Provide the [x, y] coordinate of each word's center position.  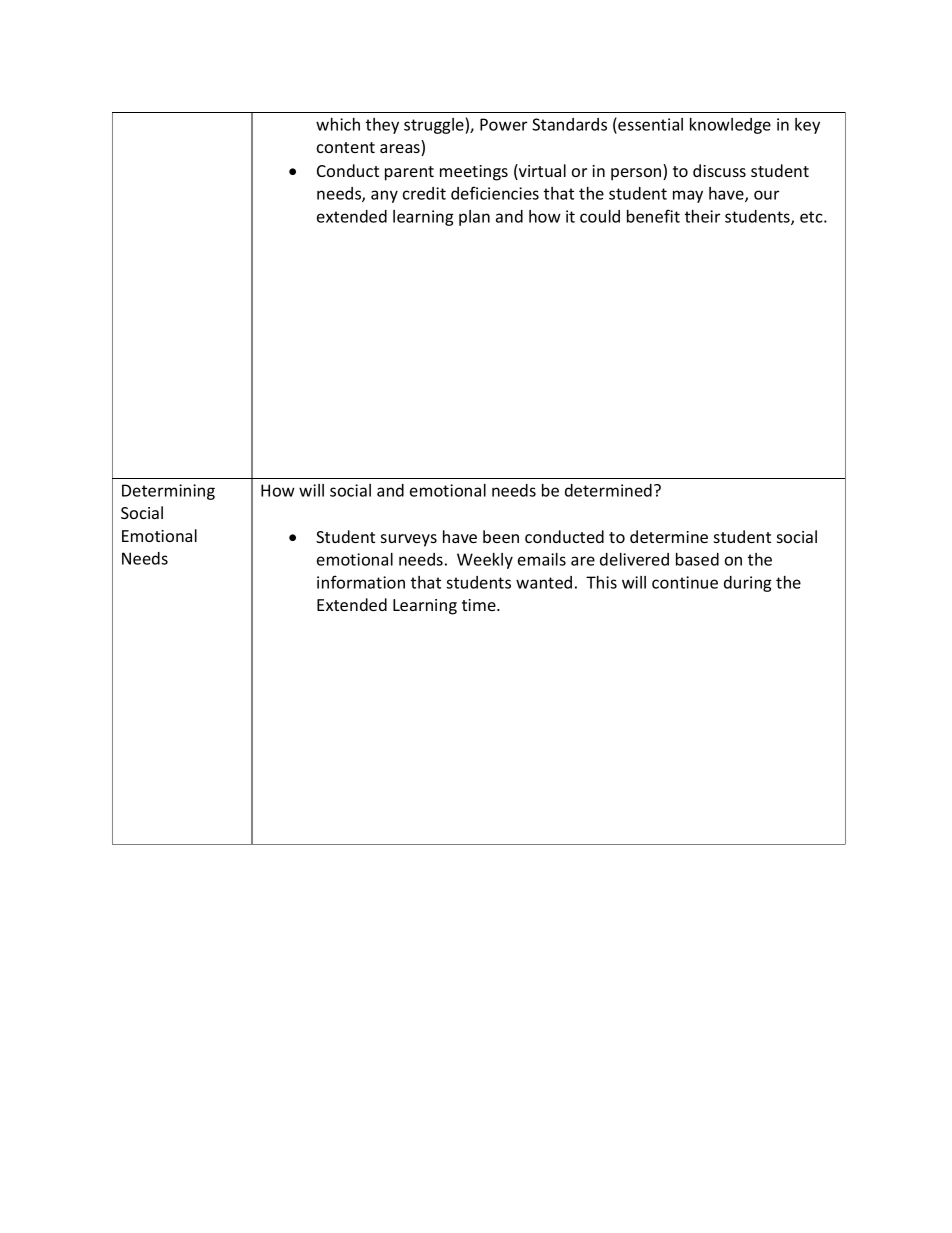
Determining [168, 492]
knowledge [730, 126]
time [480, 605]
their [702, 216]
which [338, 124]
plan [474, 218]
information [361, 582]
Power [503, 124]
